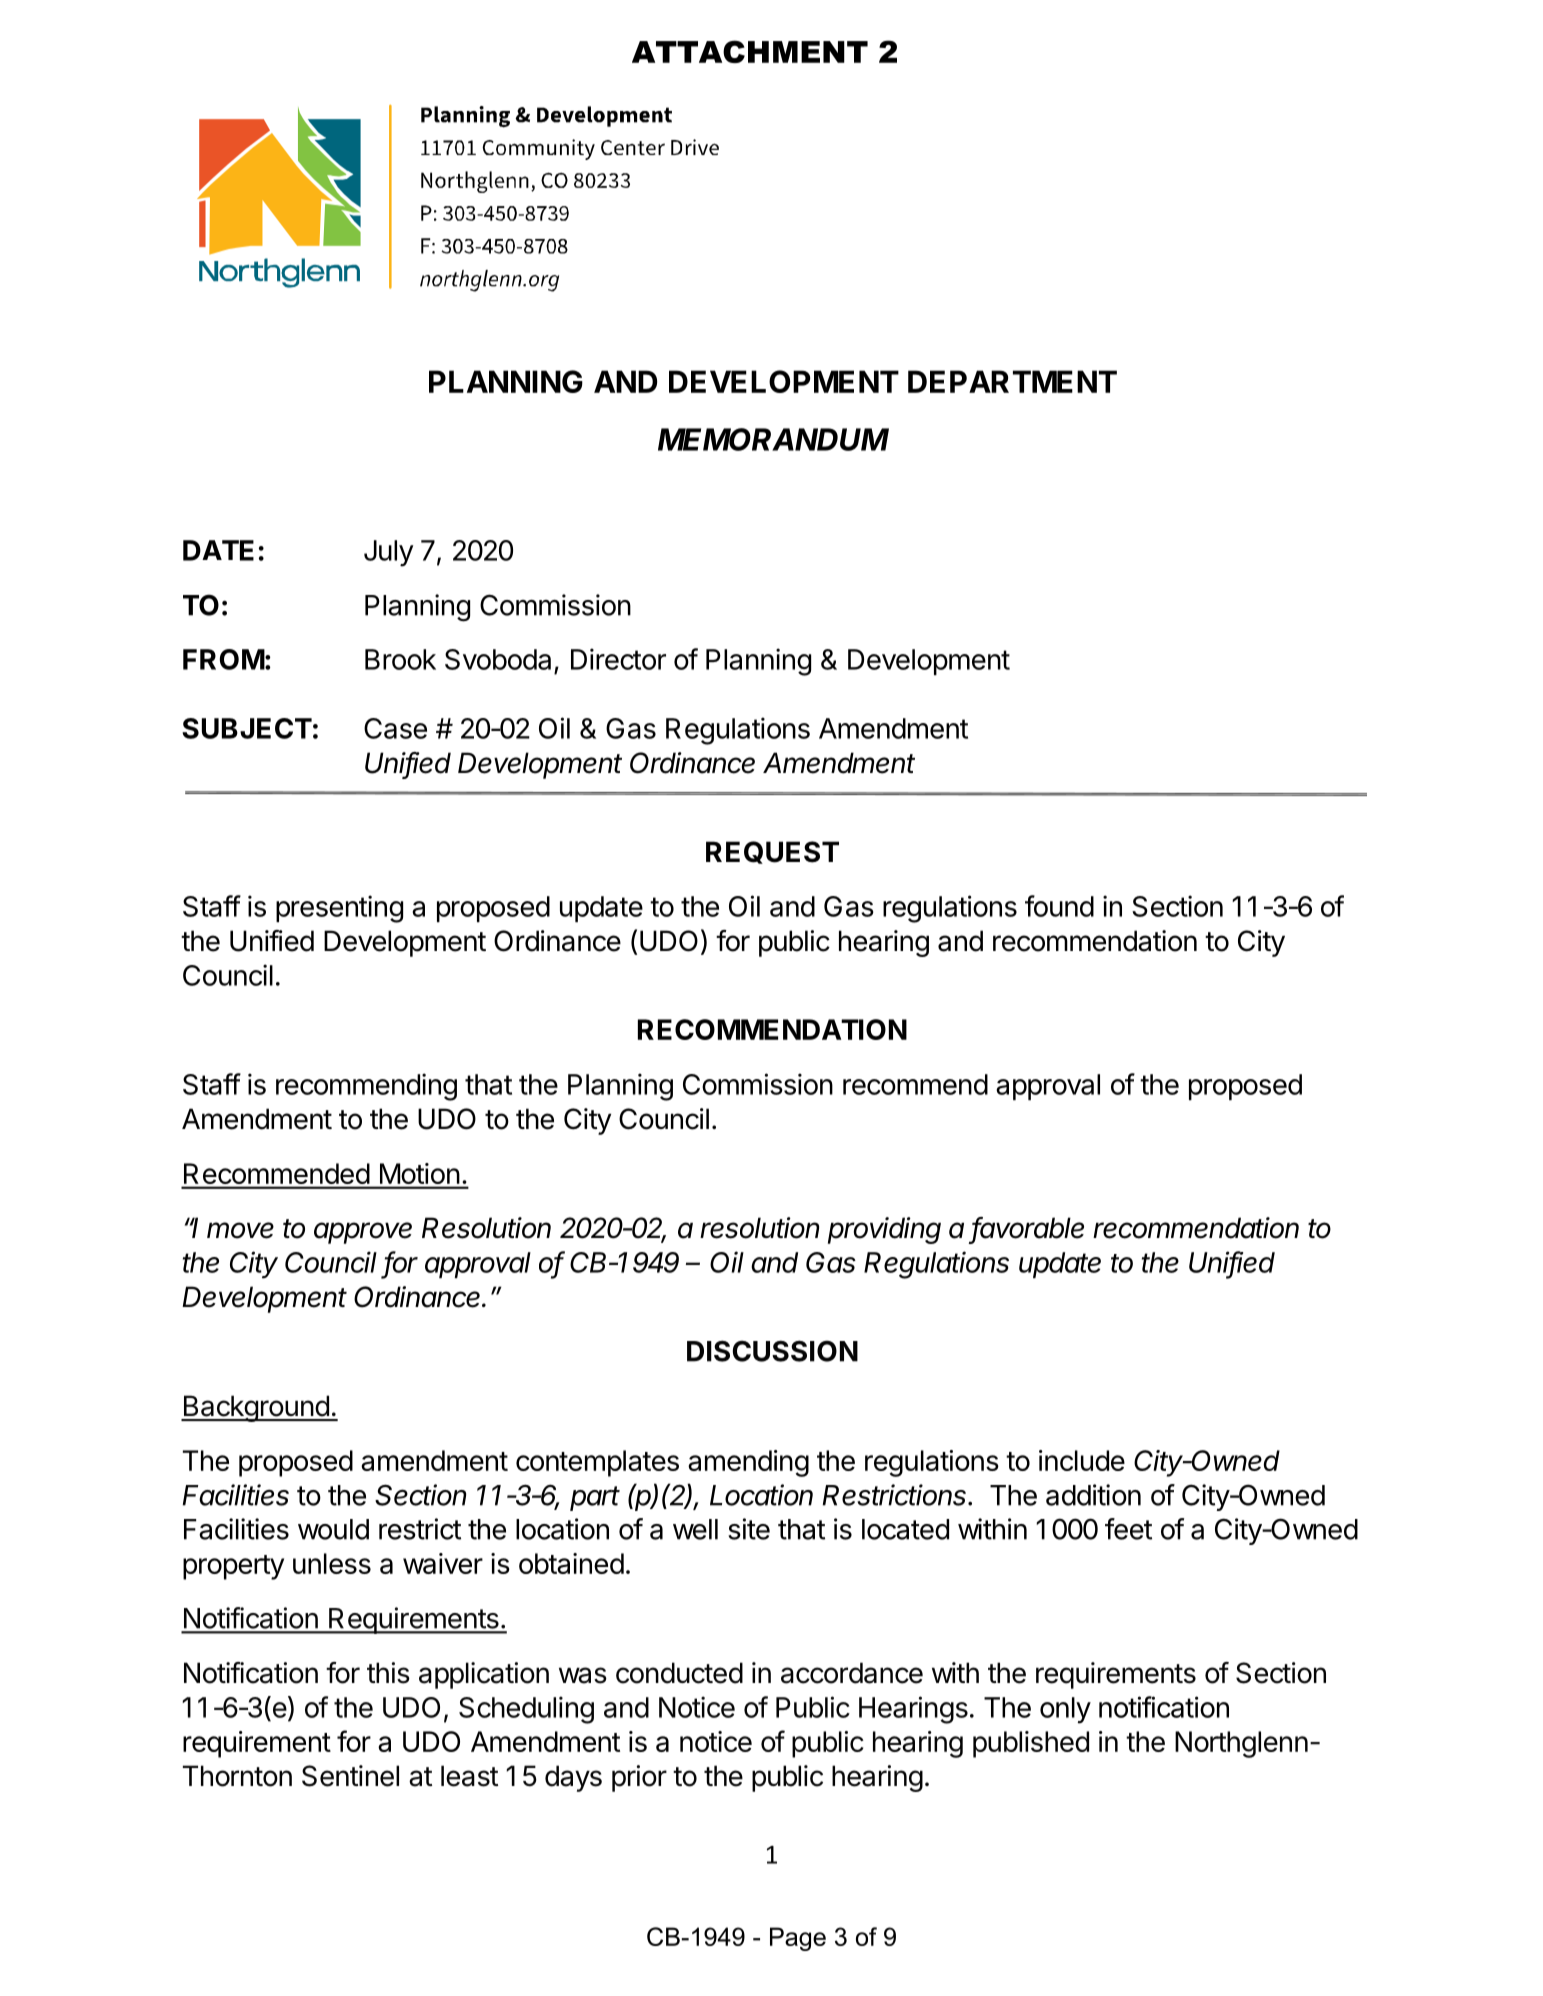  What do you see at coordinates (469, 1776) in the screenshot?
I see `least` at bounding box center [469, 1776].
